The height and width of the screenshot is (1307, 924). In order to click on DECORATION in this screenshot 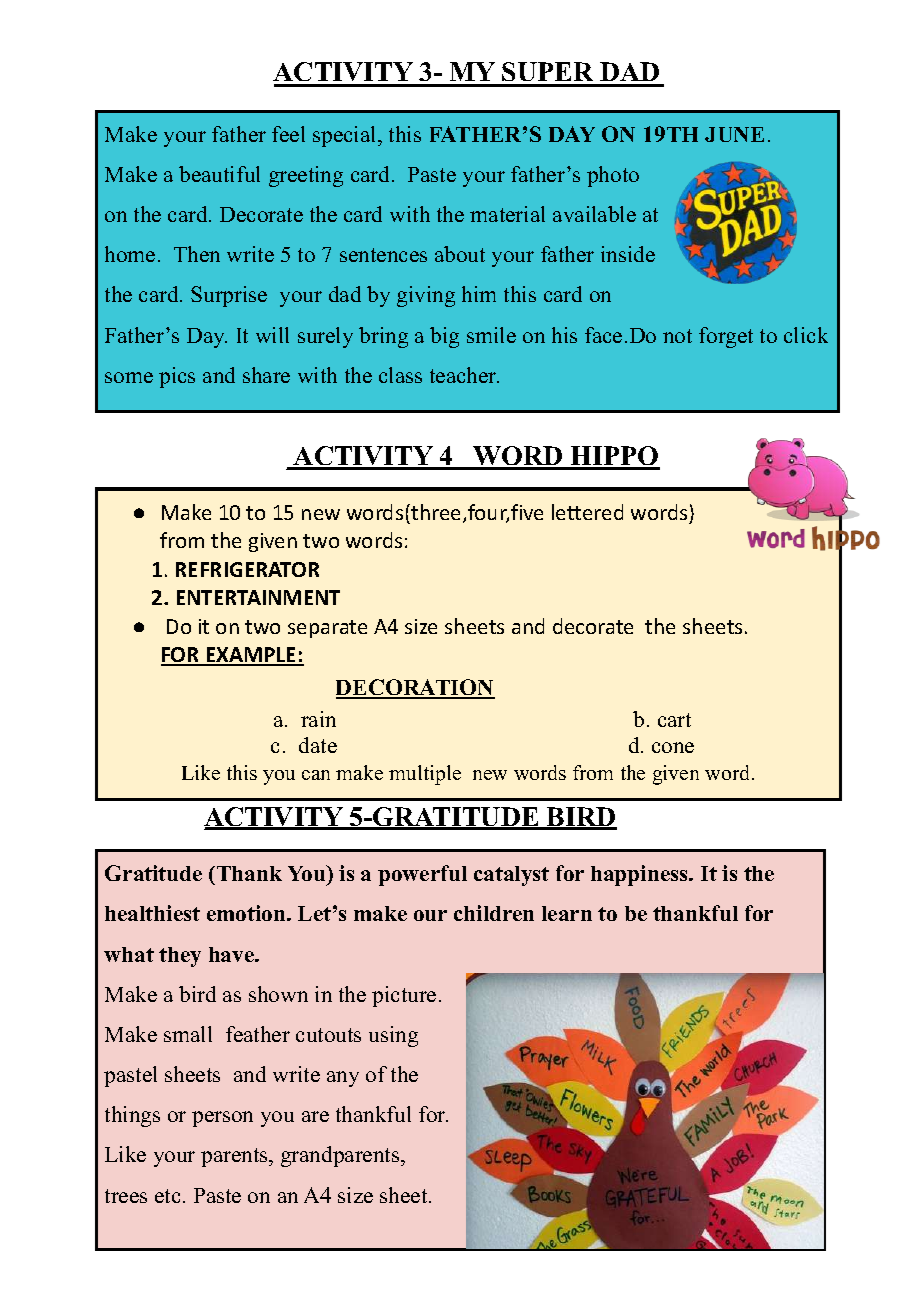, I will do `click(415, 688)`.
